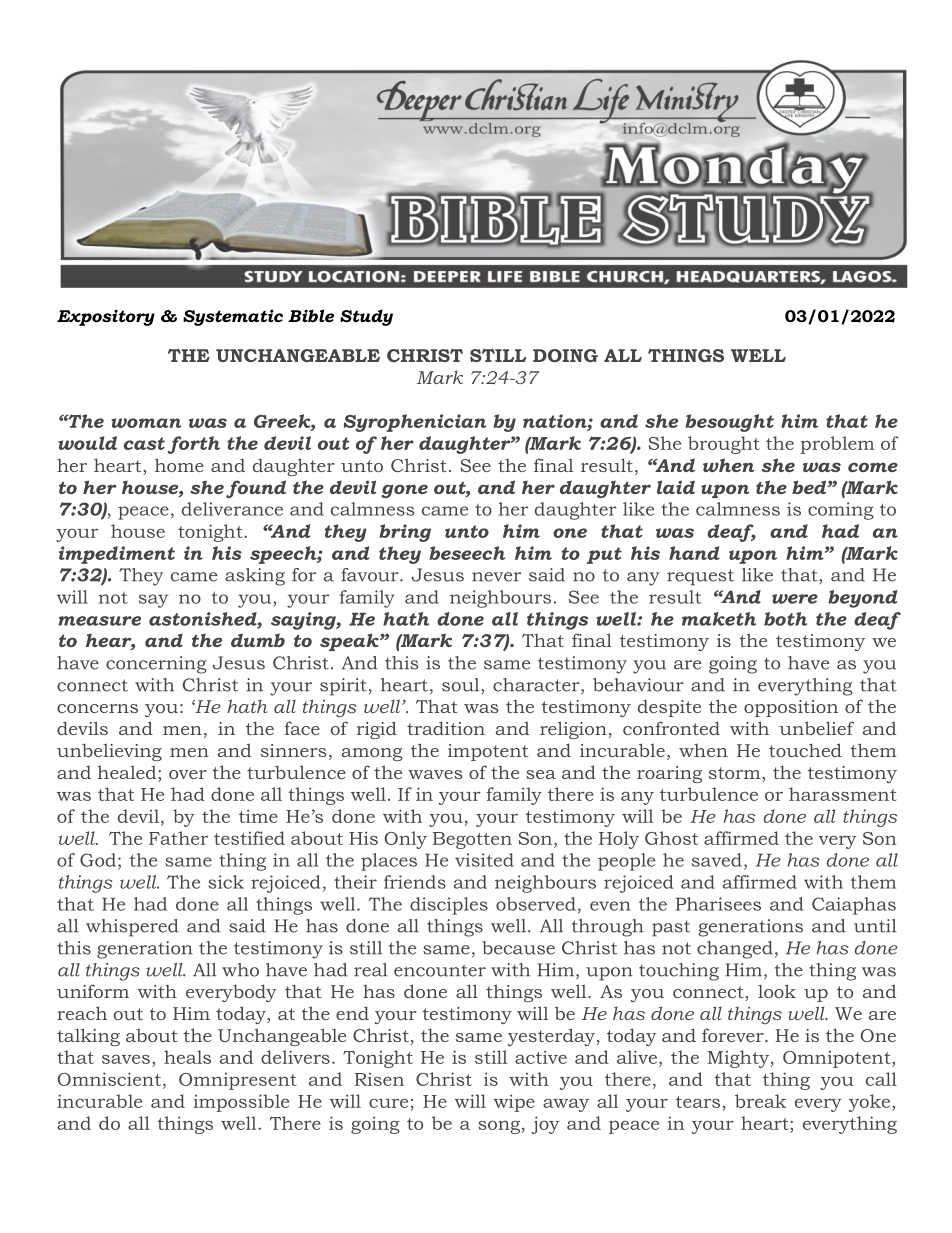  Describe the element at coordinates (446, 728) in the screenshot. I see `tradition` at that location.
